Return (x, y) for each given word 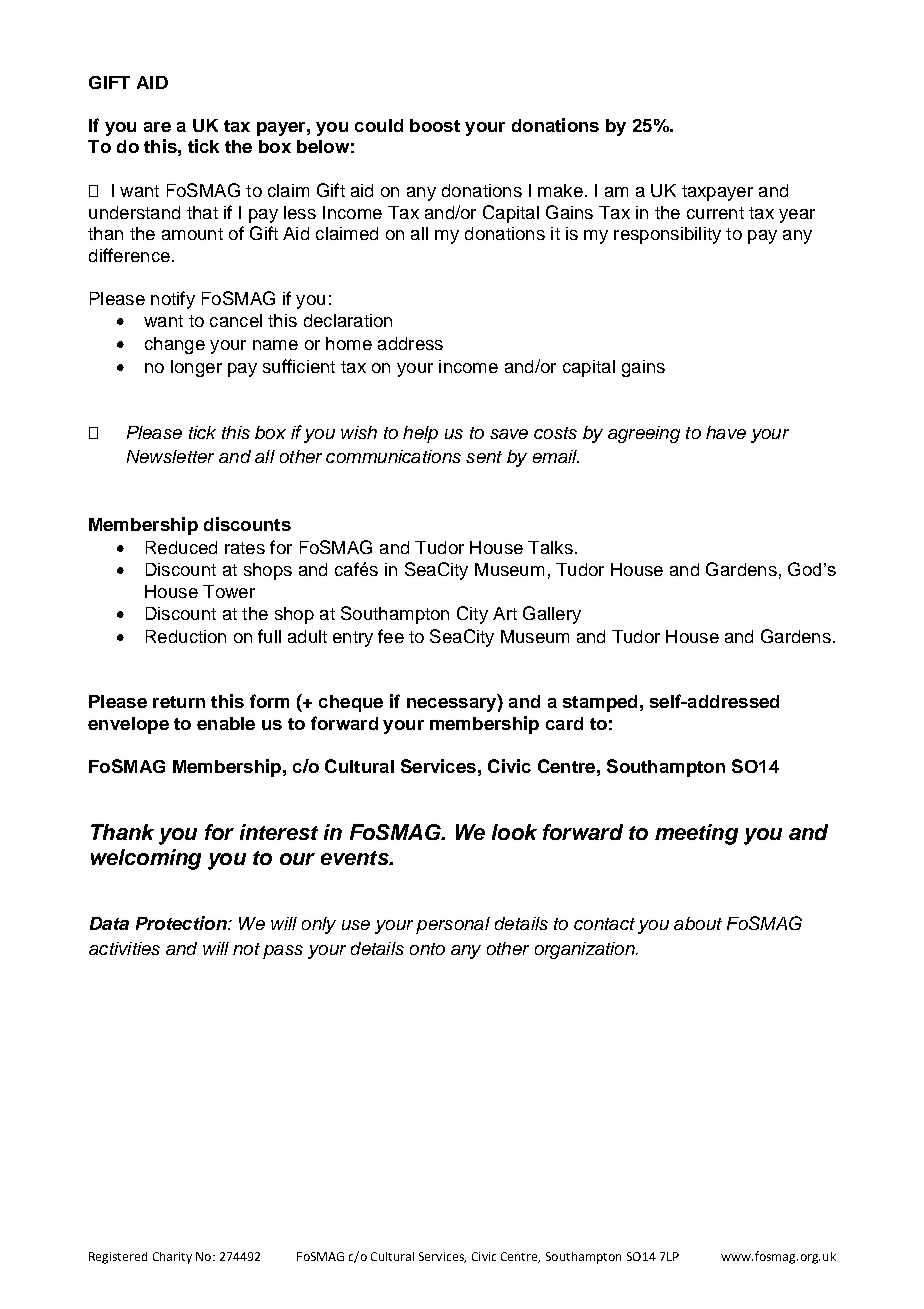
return (179, 702)
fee (391, 636)
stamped (600, 703)
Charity (172, 1258)
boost (435, 125)
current (715, 213)
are (157, 127)
